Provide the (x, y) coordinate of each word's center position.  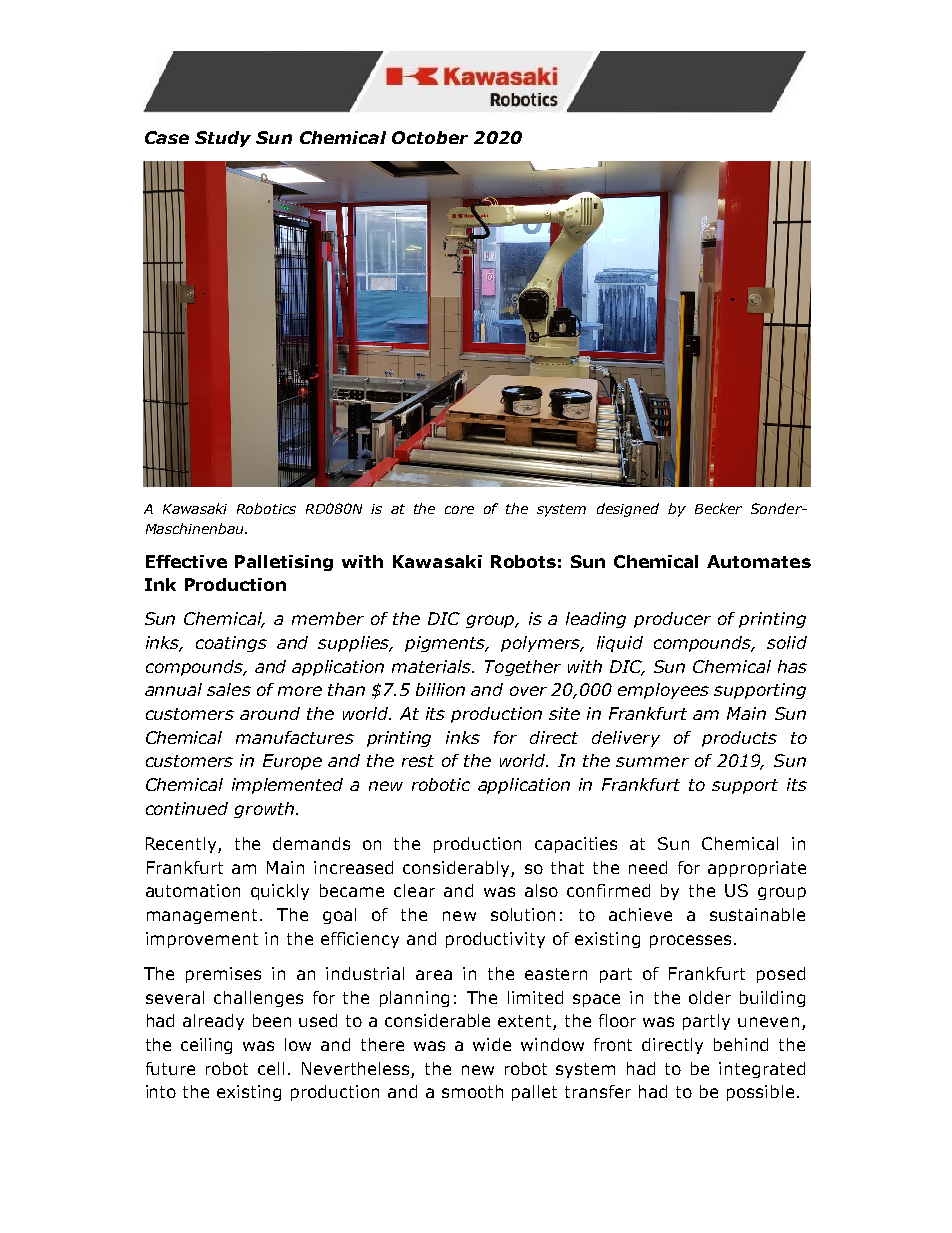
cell (271, 1068)
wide (492, 1044)
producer (672, 620)
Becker (718, 508)
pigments (446, 644)
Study (223, 139)
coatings (231, 644)
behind (741, 1044)
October (430, 137)
